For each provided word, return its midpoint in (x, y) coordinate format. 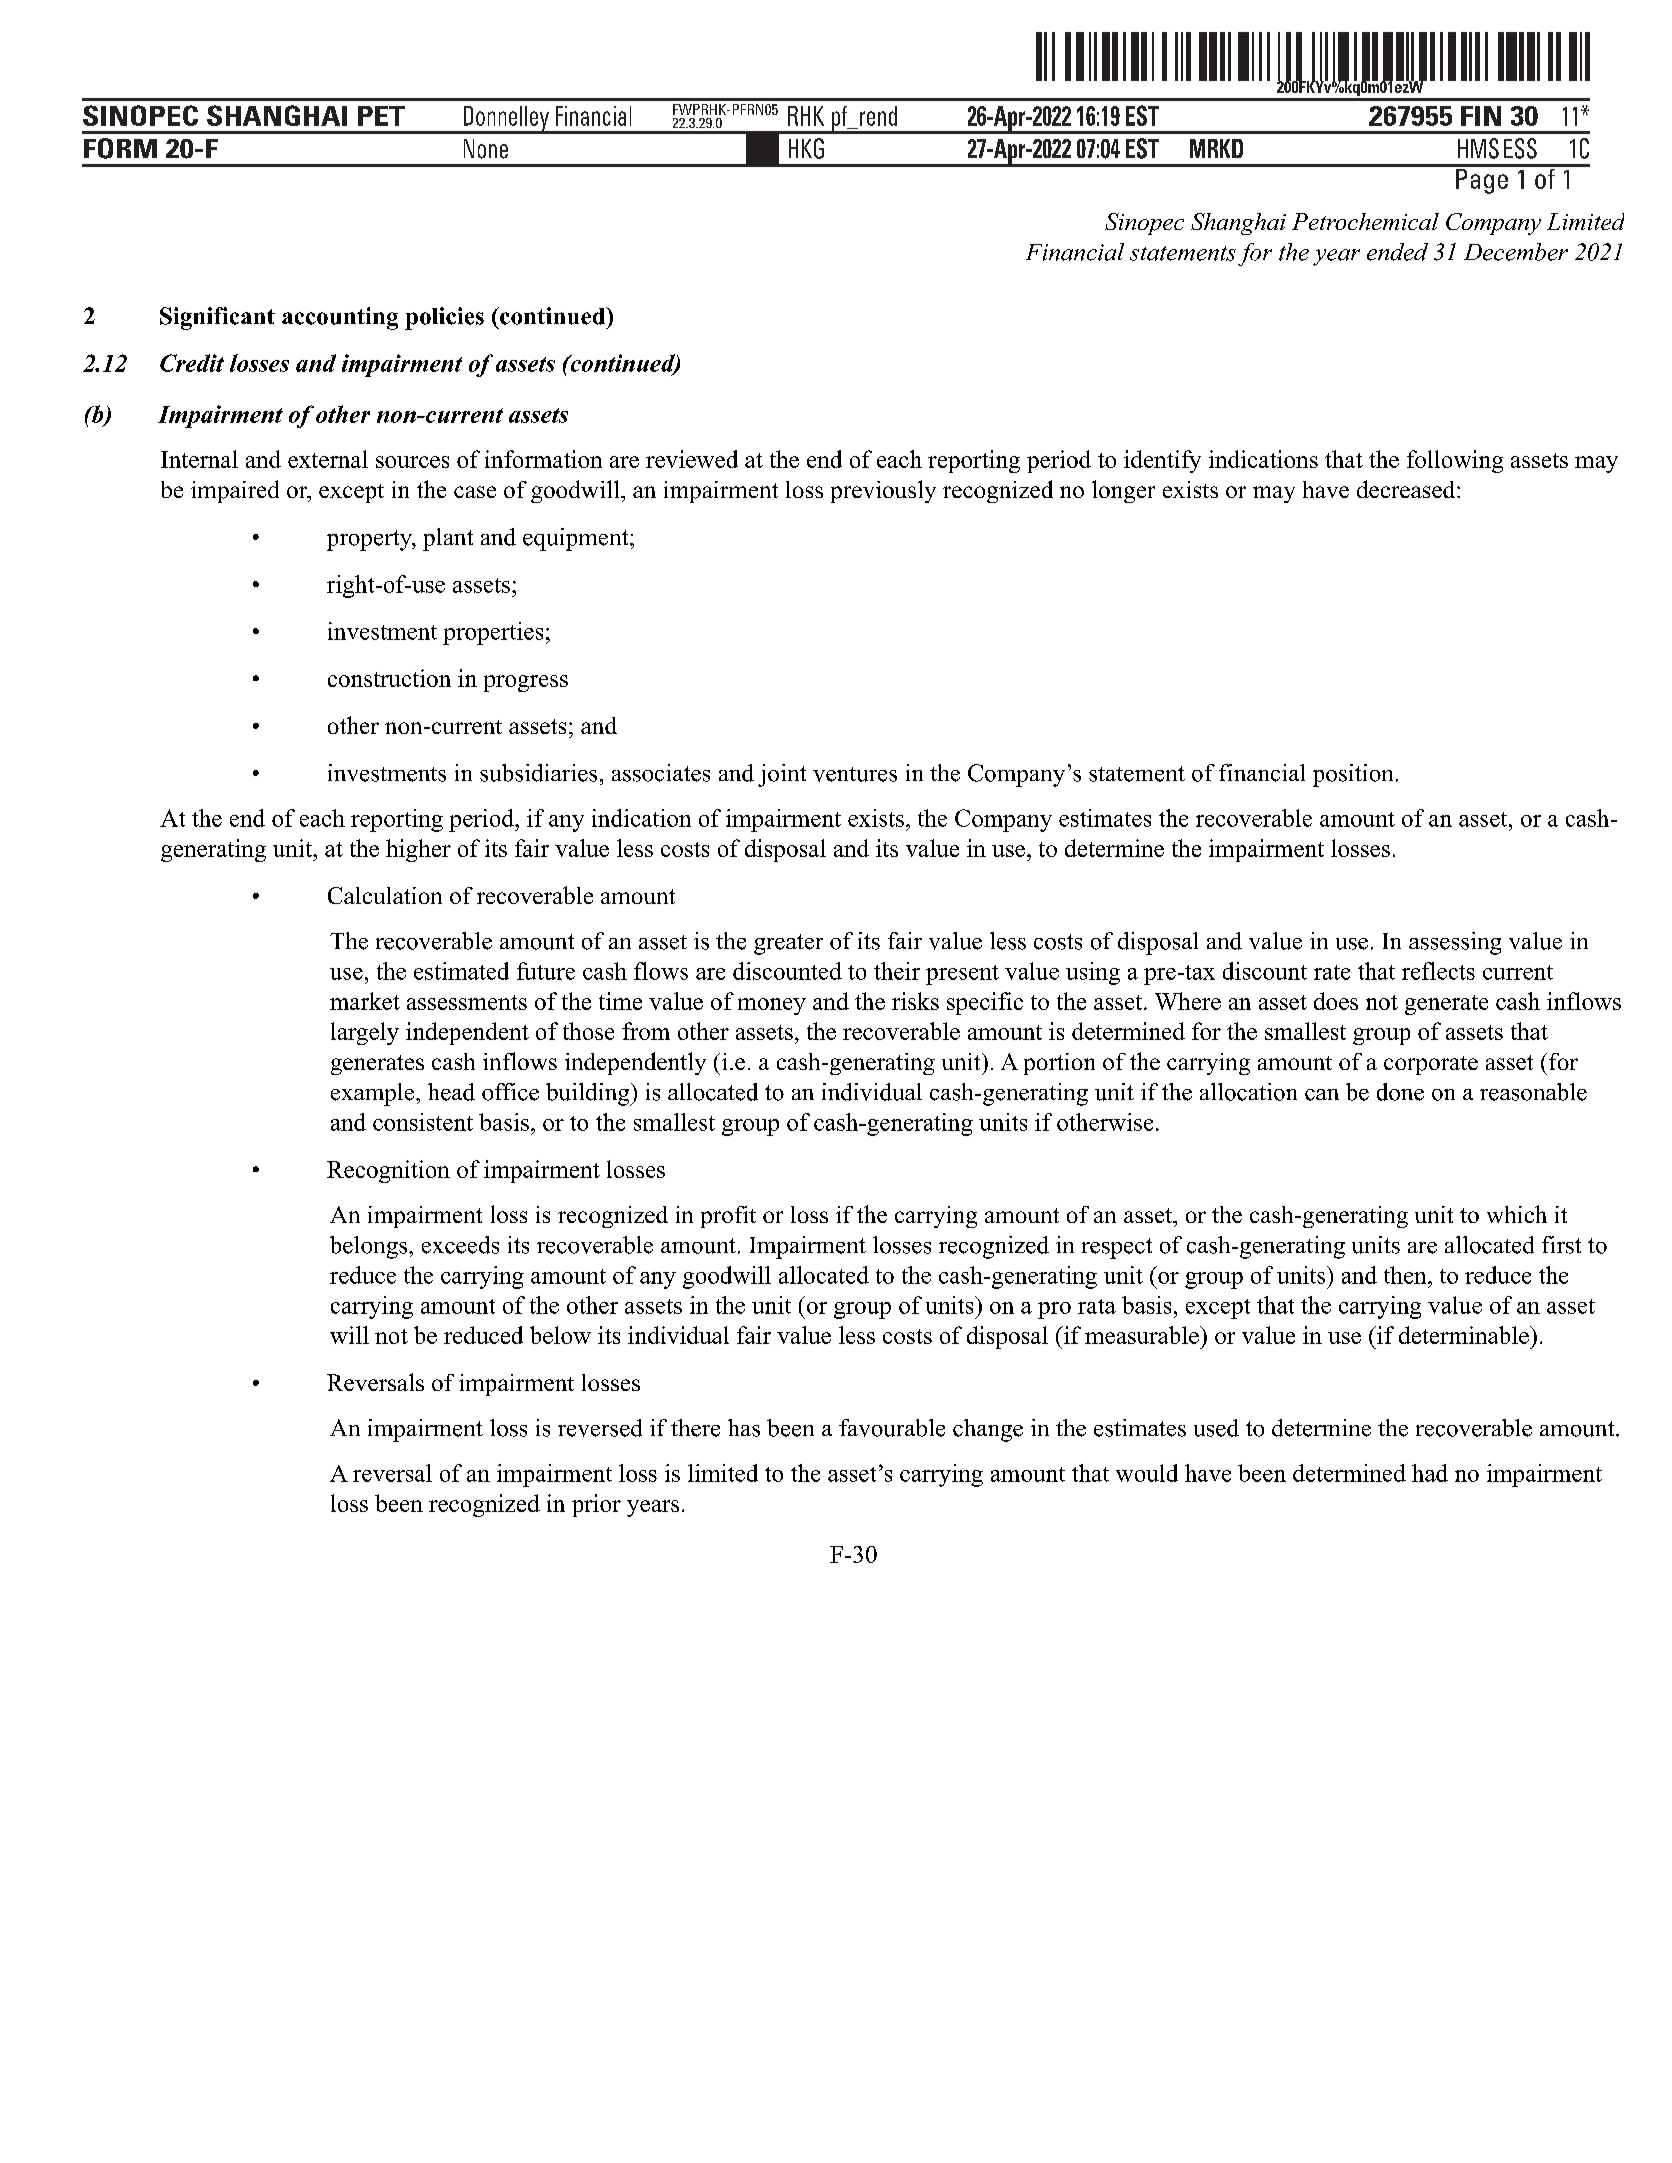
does (1336, 1001)
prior (596, 1505)
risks (915, 1001)
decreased (1407, 489)
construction (389, 678)
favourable (892, 1428)
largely (365, 1033)
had (1430, 1473)
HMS (1478, 148)
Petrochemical (1365, 221)
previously (883, 491)
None (486, 149)
